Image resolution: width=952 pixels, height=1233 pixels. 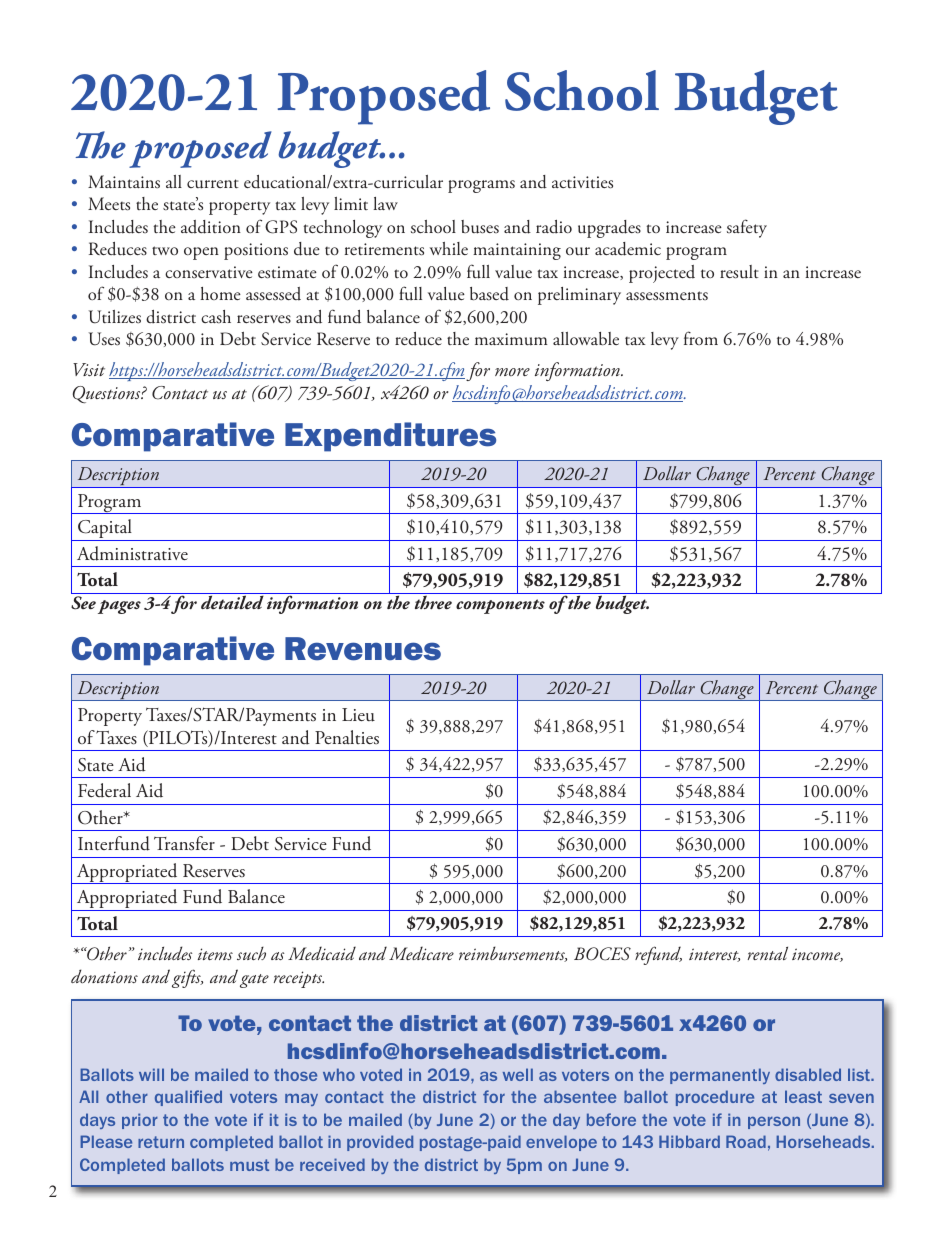 I want to click on addition, so click(x=211, y=227).
